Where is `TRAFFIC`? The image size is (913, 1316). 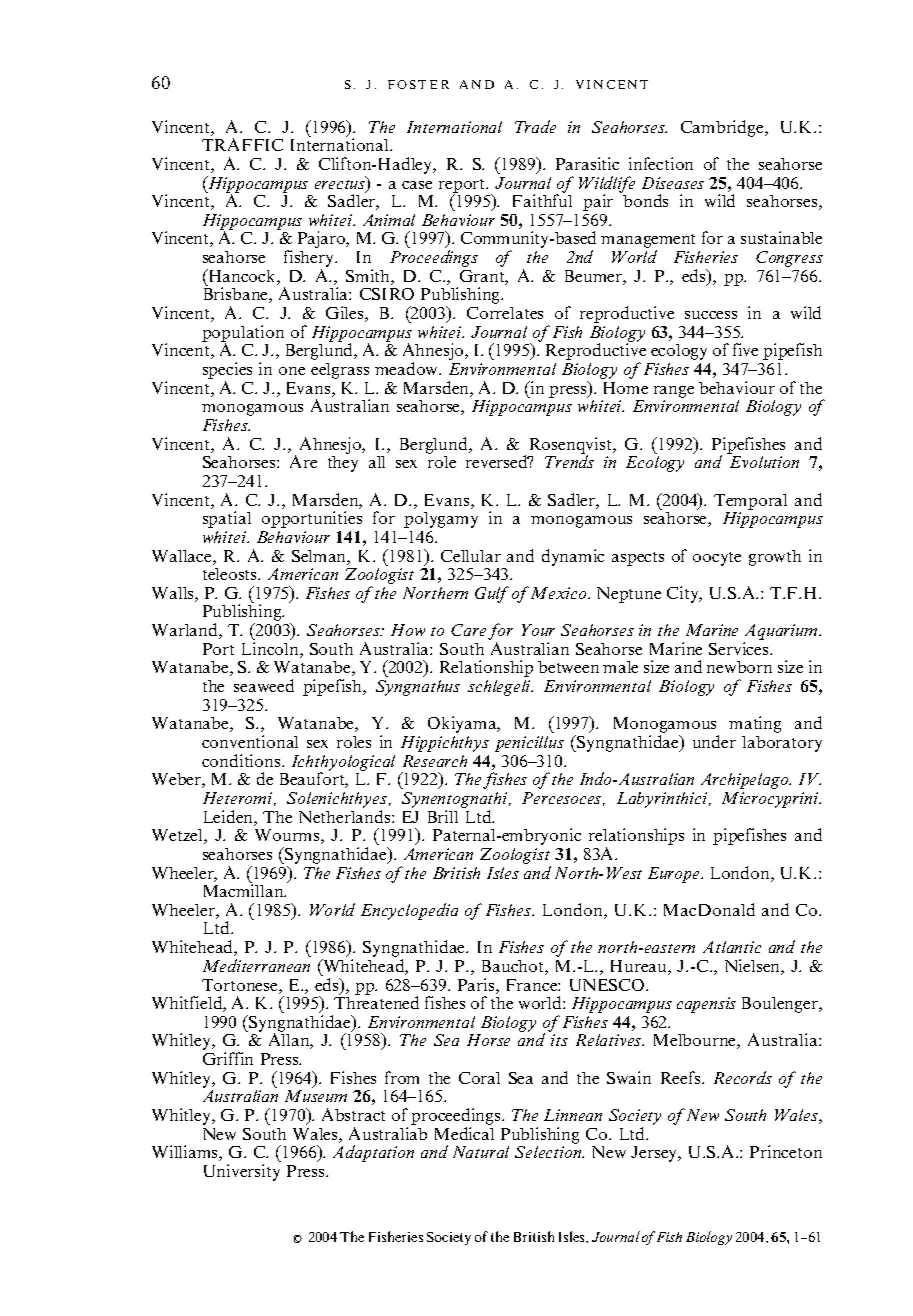
TRAFFIC is located at coordinates (242, 144).
